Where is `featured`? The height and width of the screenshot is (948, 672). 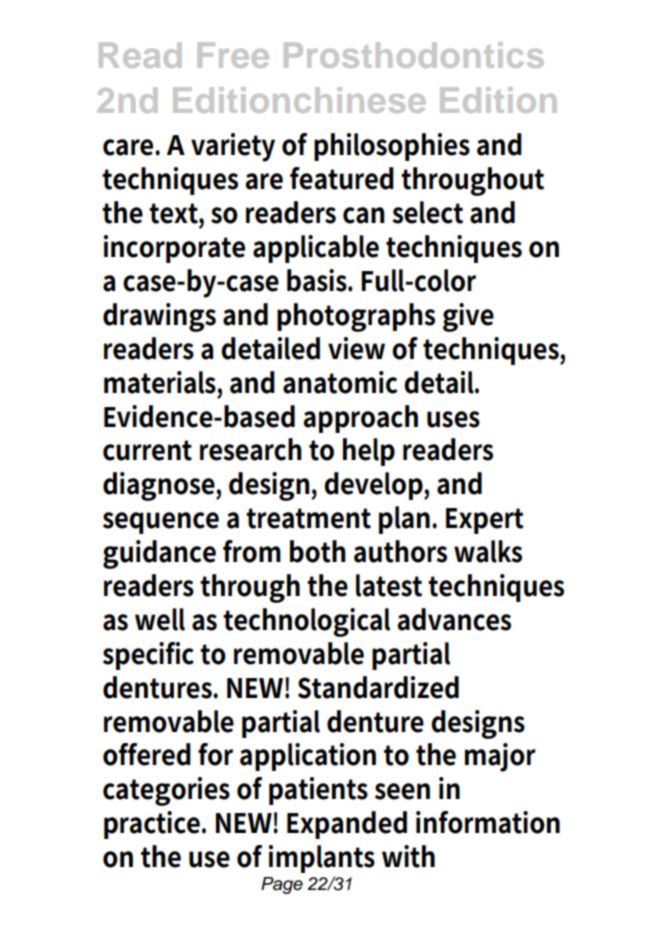 featured is located at coordinates (342, 178).
